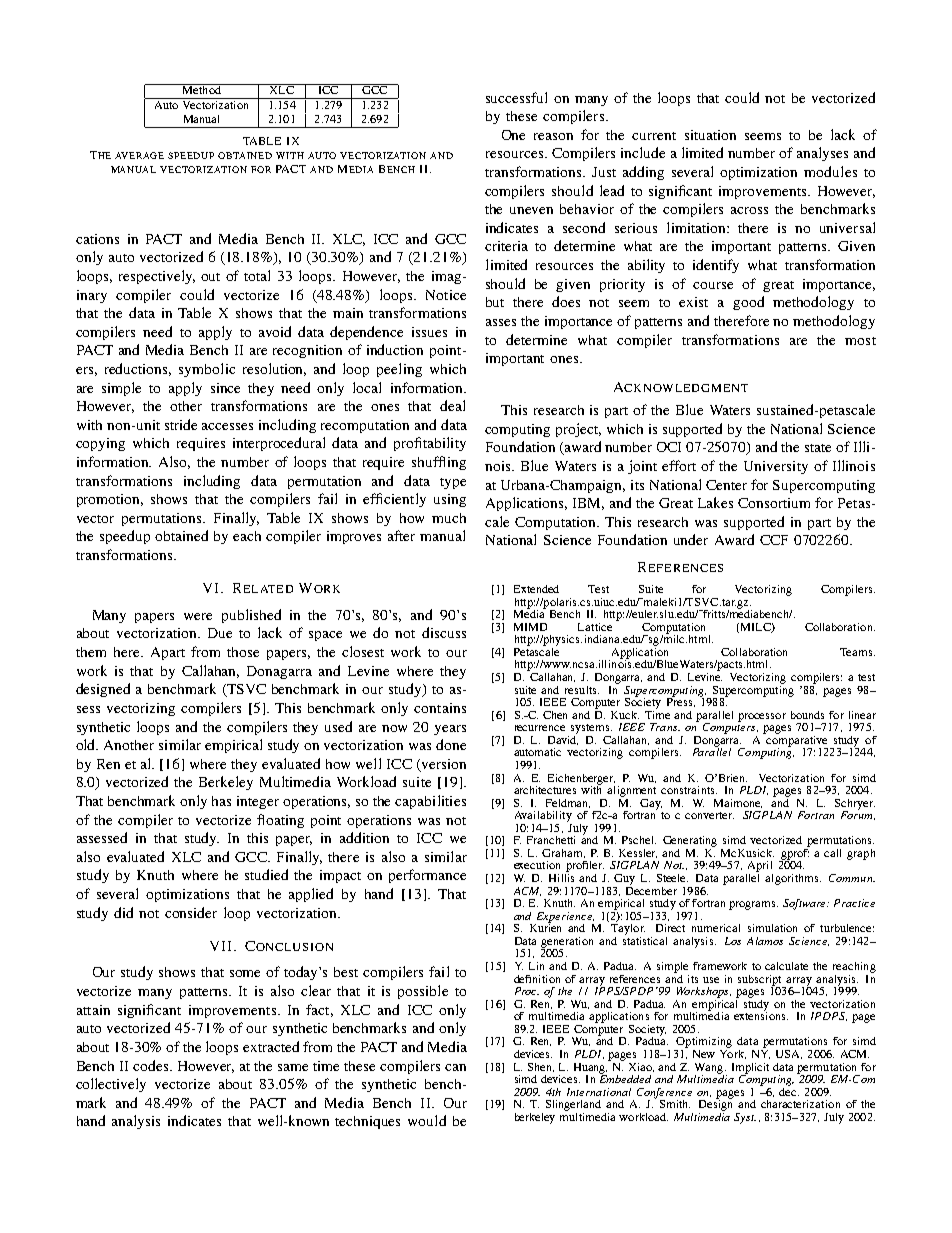 Image resolution: width=952 pixels, height=1233 pixels. What do you see at coordinates (516, 97) in the document?
I see `successful` at bounding box center [516, 97].
